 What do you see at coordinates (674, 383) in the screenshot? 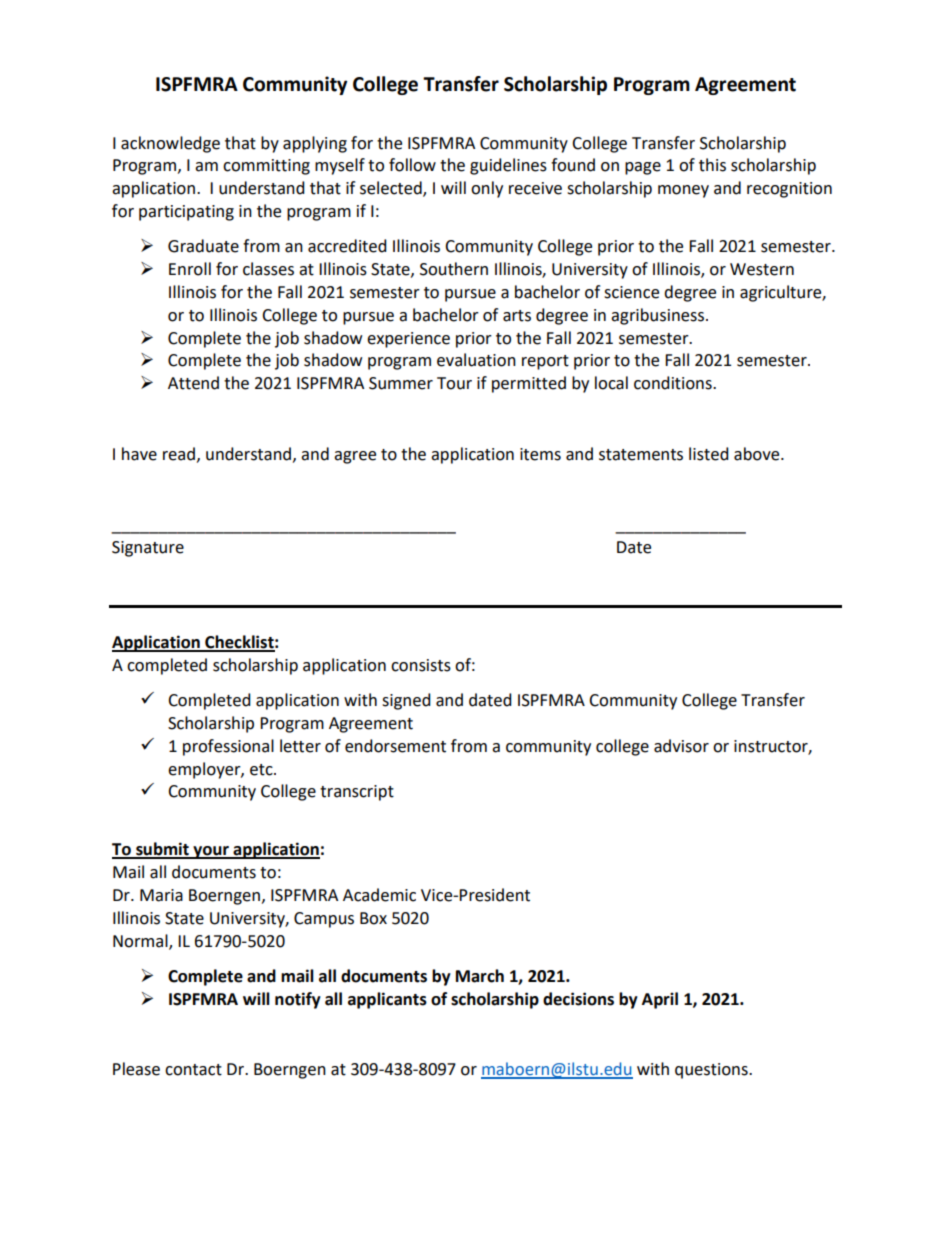
I see `conditions` at bounding box center [674, 383].
